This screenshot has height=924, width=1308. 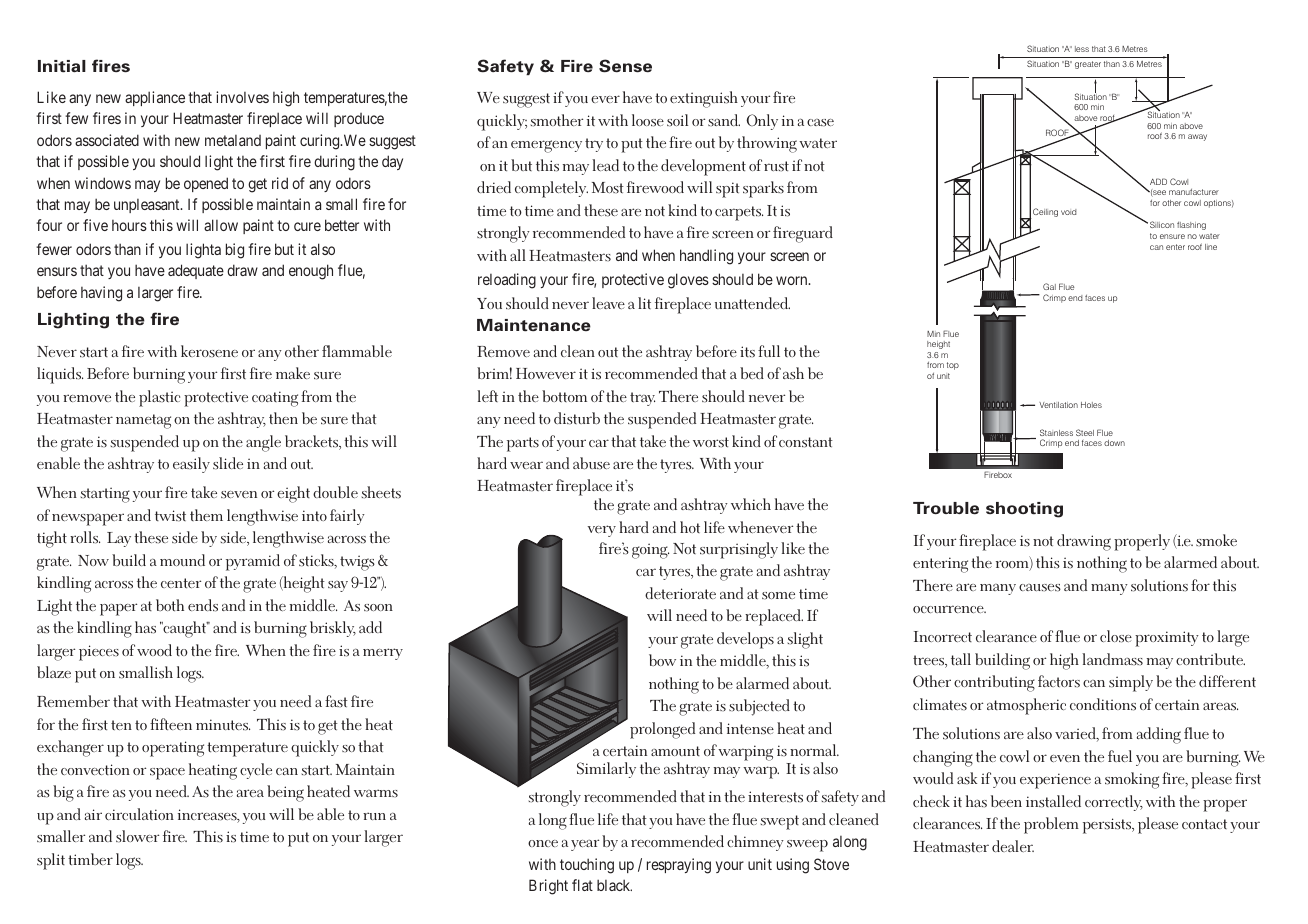 I want to click on touching, so click(x=587, y=866).
